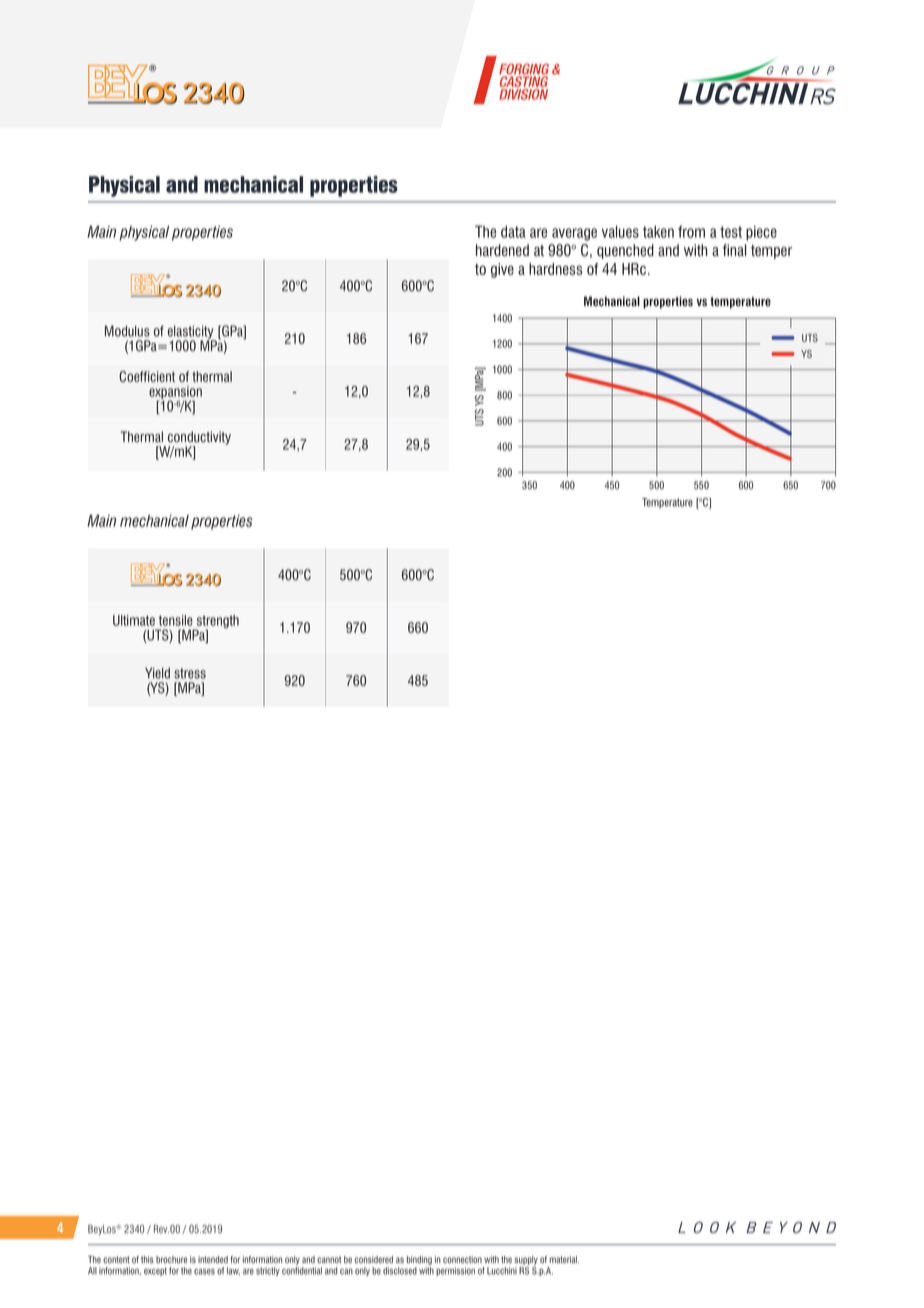  I want to click on conductivity, so click(198, 439).
